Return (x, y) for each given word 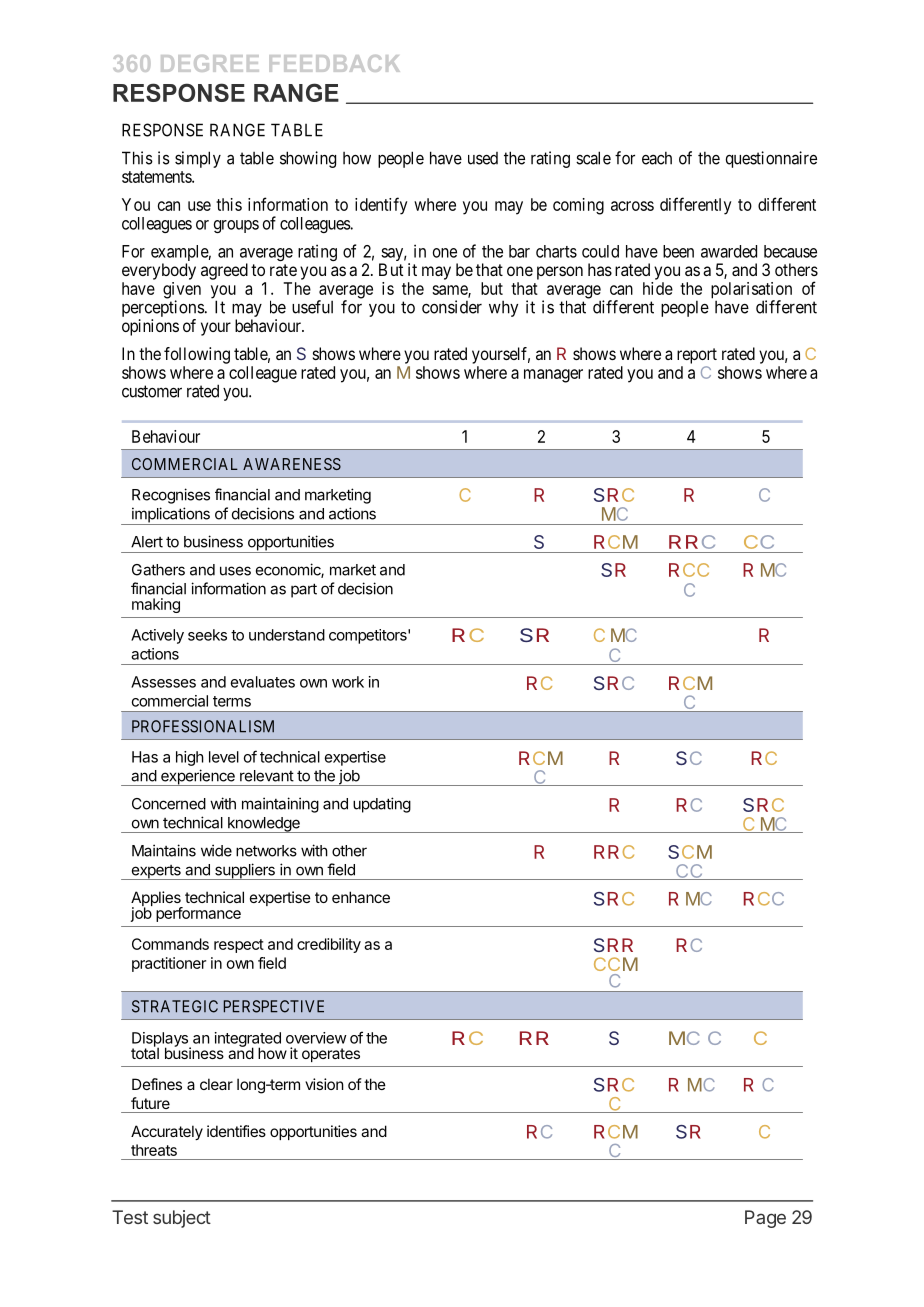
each (657, 158)
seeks (207, 635)
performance (198, 914)
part (304, 590)
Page (765, 1219)
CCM (616, 964)
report (697, 356)
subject (182, 1219)
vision (324, 1084)
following (197, 355)
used (483, 158)
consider (452, 307)
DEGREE (210, 63)
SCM (690, 852)
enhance (361, 897)
